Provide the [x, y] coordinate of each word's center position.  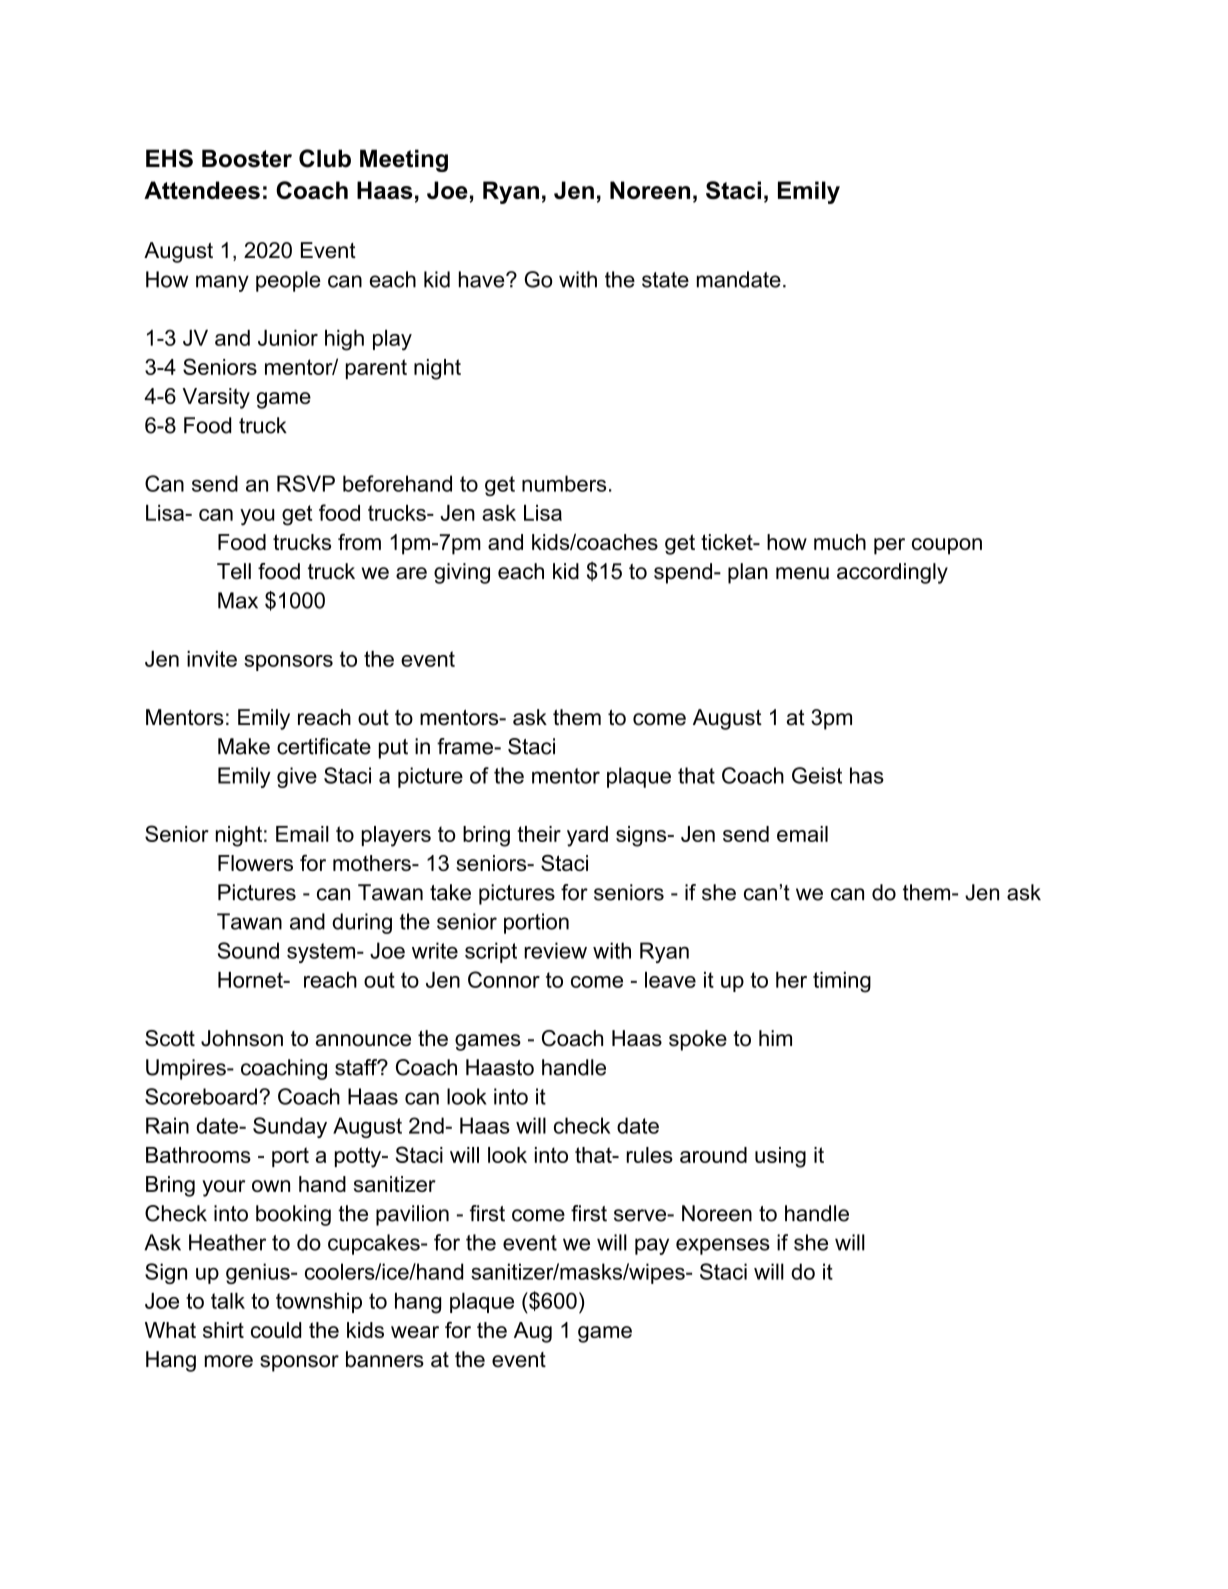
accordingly [892, 573]
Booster [247, 158]
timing [842, 982]
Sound [248, 950]
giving [462, 573]
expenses [723, 1246]
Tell [234, 571]
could [276, 1330]
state [665, 280]
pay [652, 1246]
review [555, 950]
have [483, 279]
